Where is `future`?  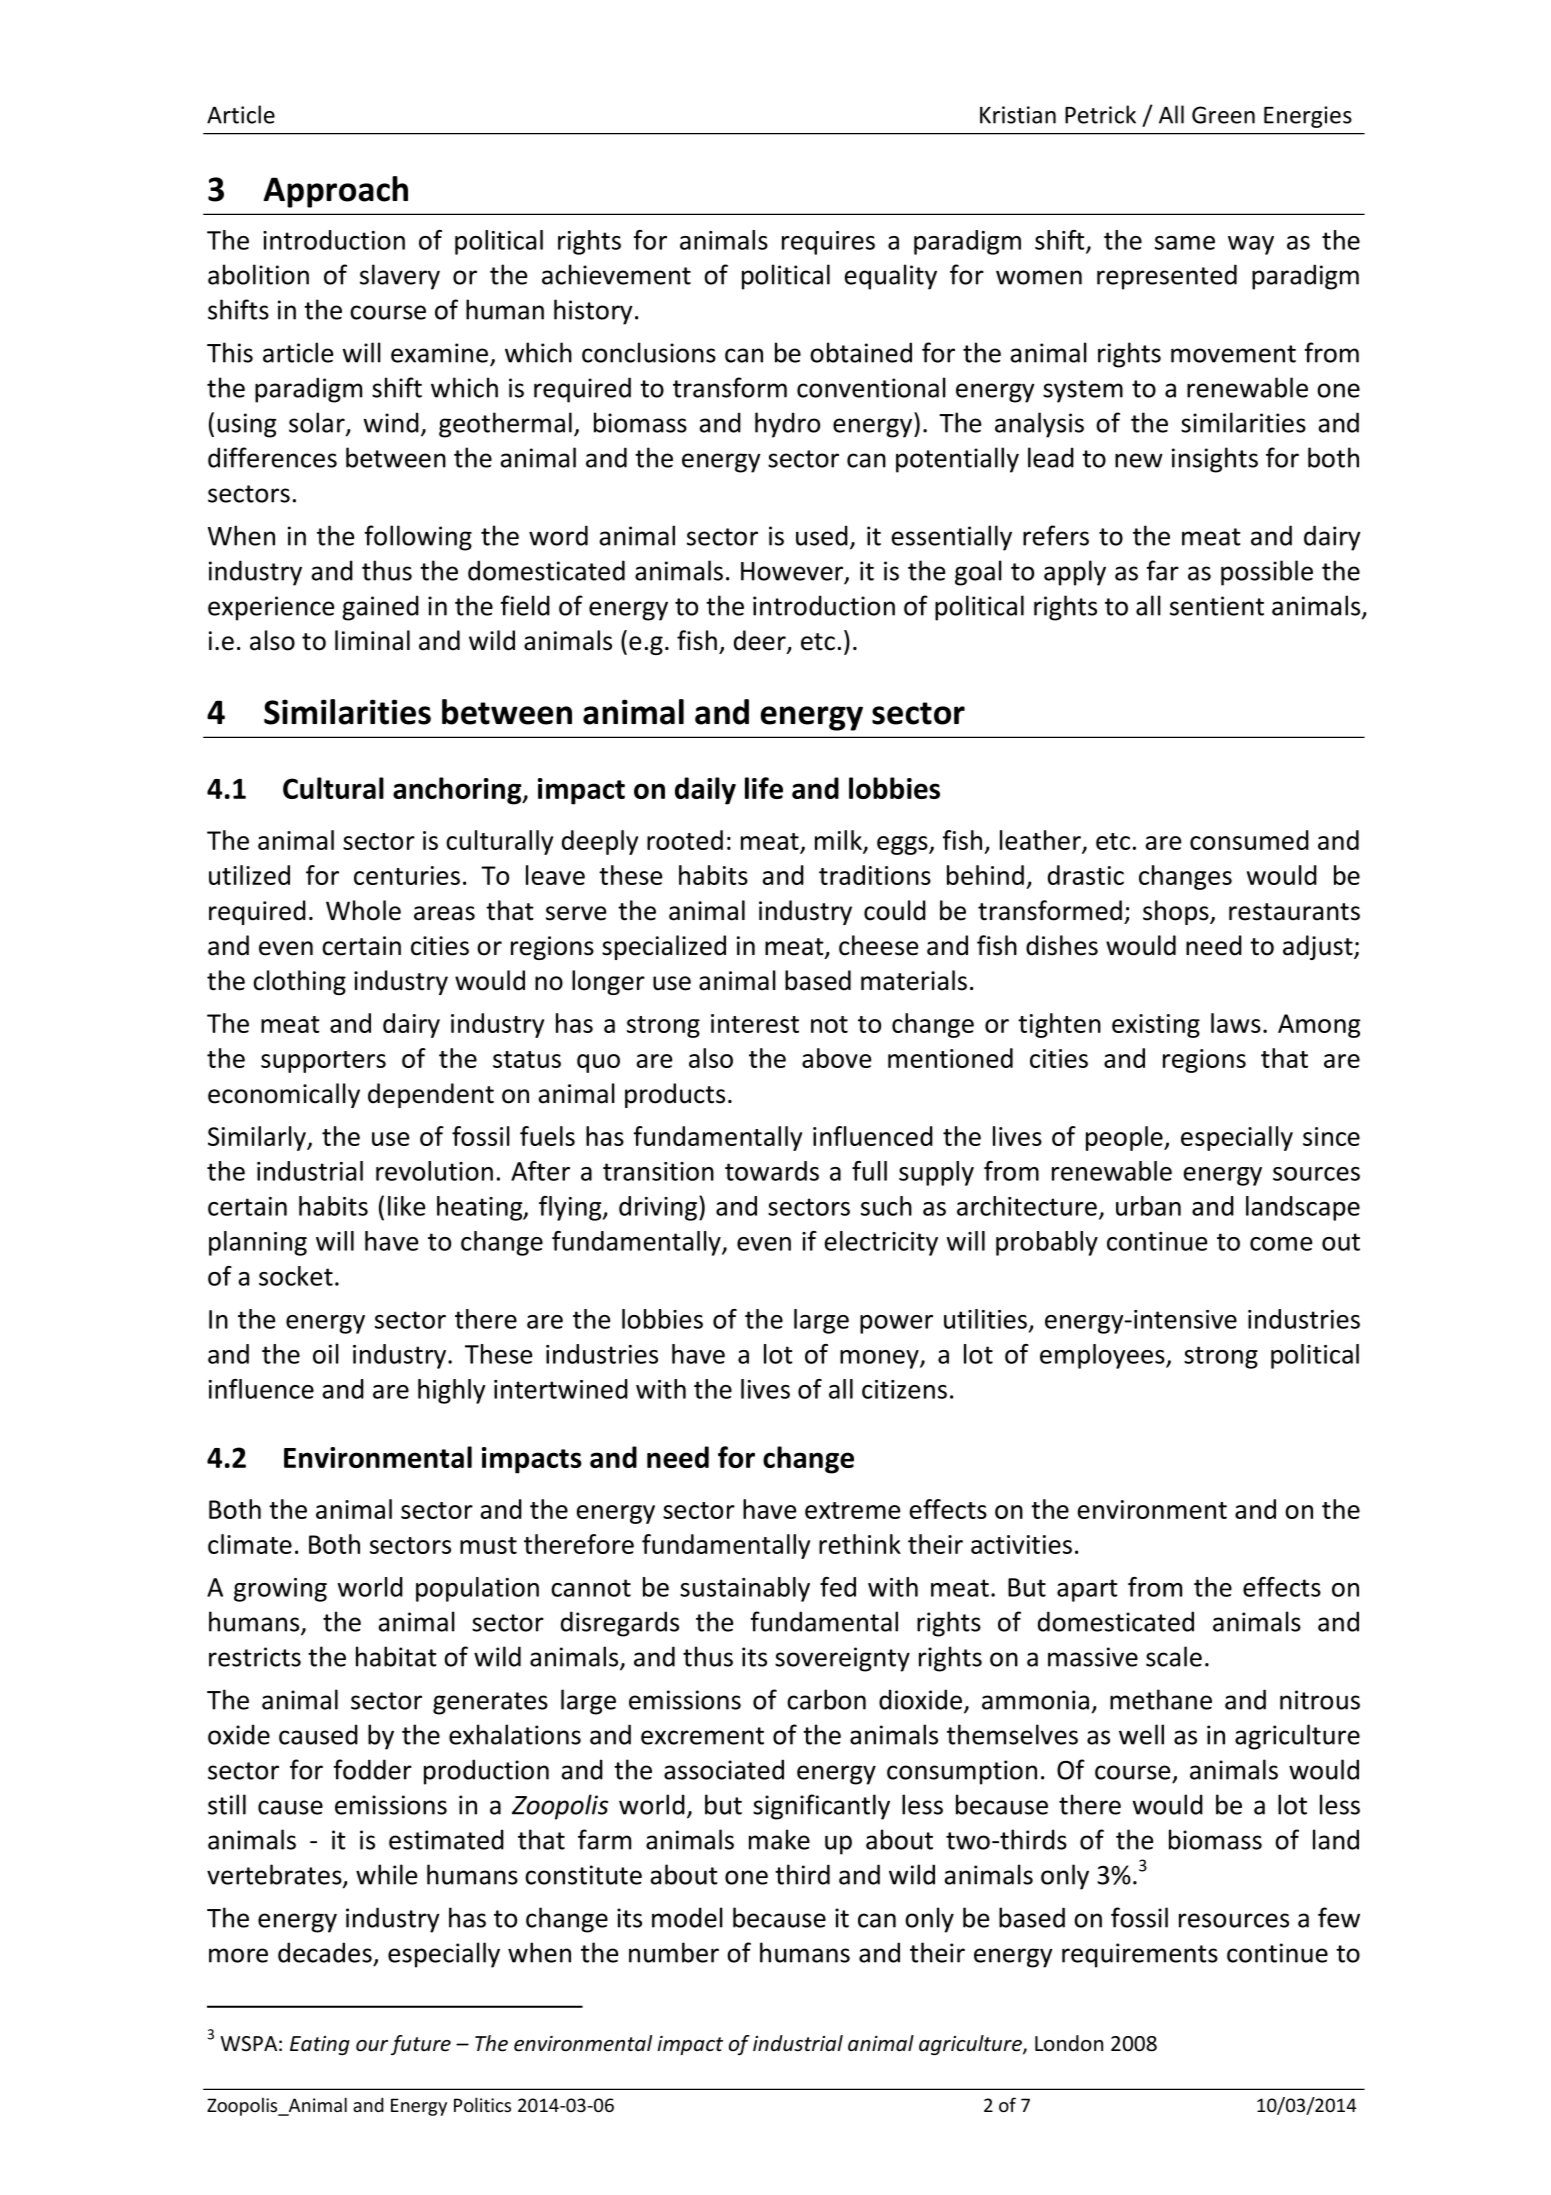
future is located at coordinates (421, 2045).
